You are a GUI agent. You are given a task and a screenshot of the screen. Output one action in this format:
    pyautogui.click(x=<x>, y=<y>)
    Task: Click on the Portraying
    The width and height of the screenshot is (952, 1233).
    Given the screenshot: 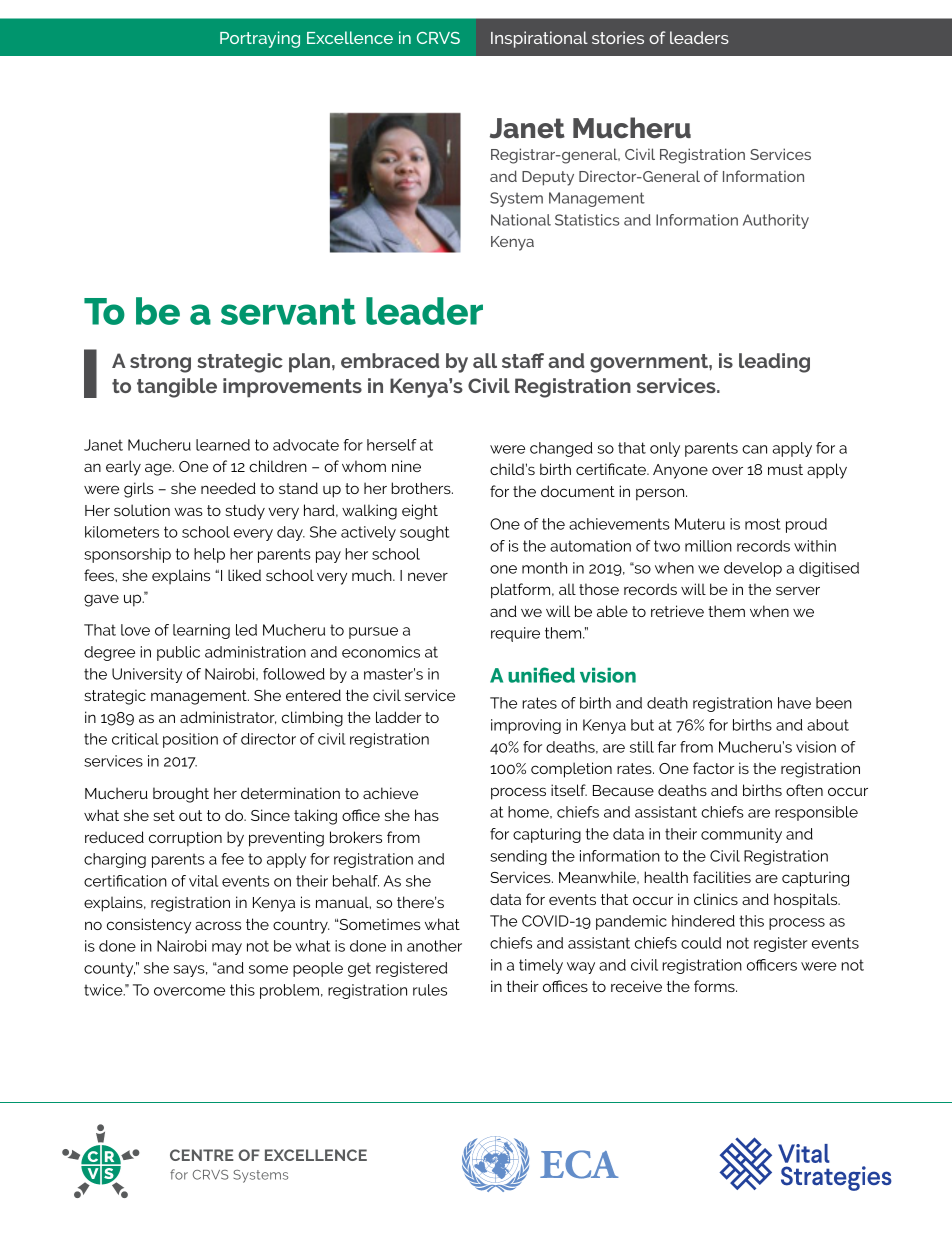 What is the action you would take?
    pyautogui.click(x=260, y=39)
